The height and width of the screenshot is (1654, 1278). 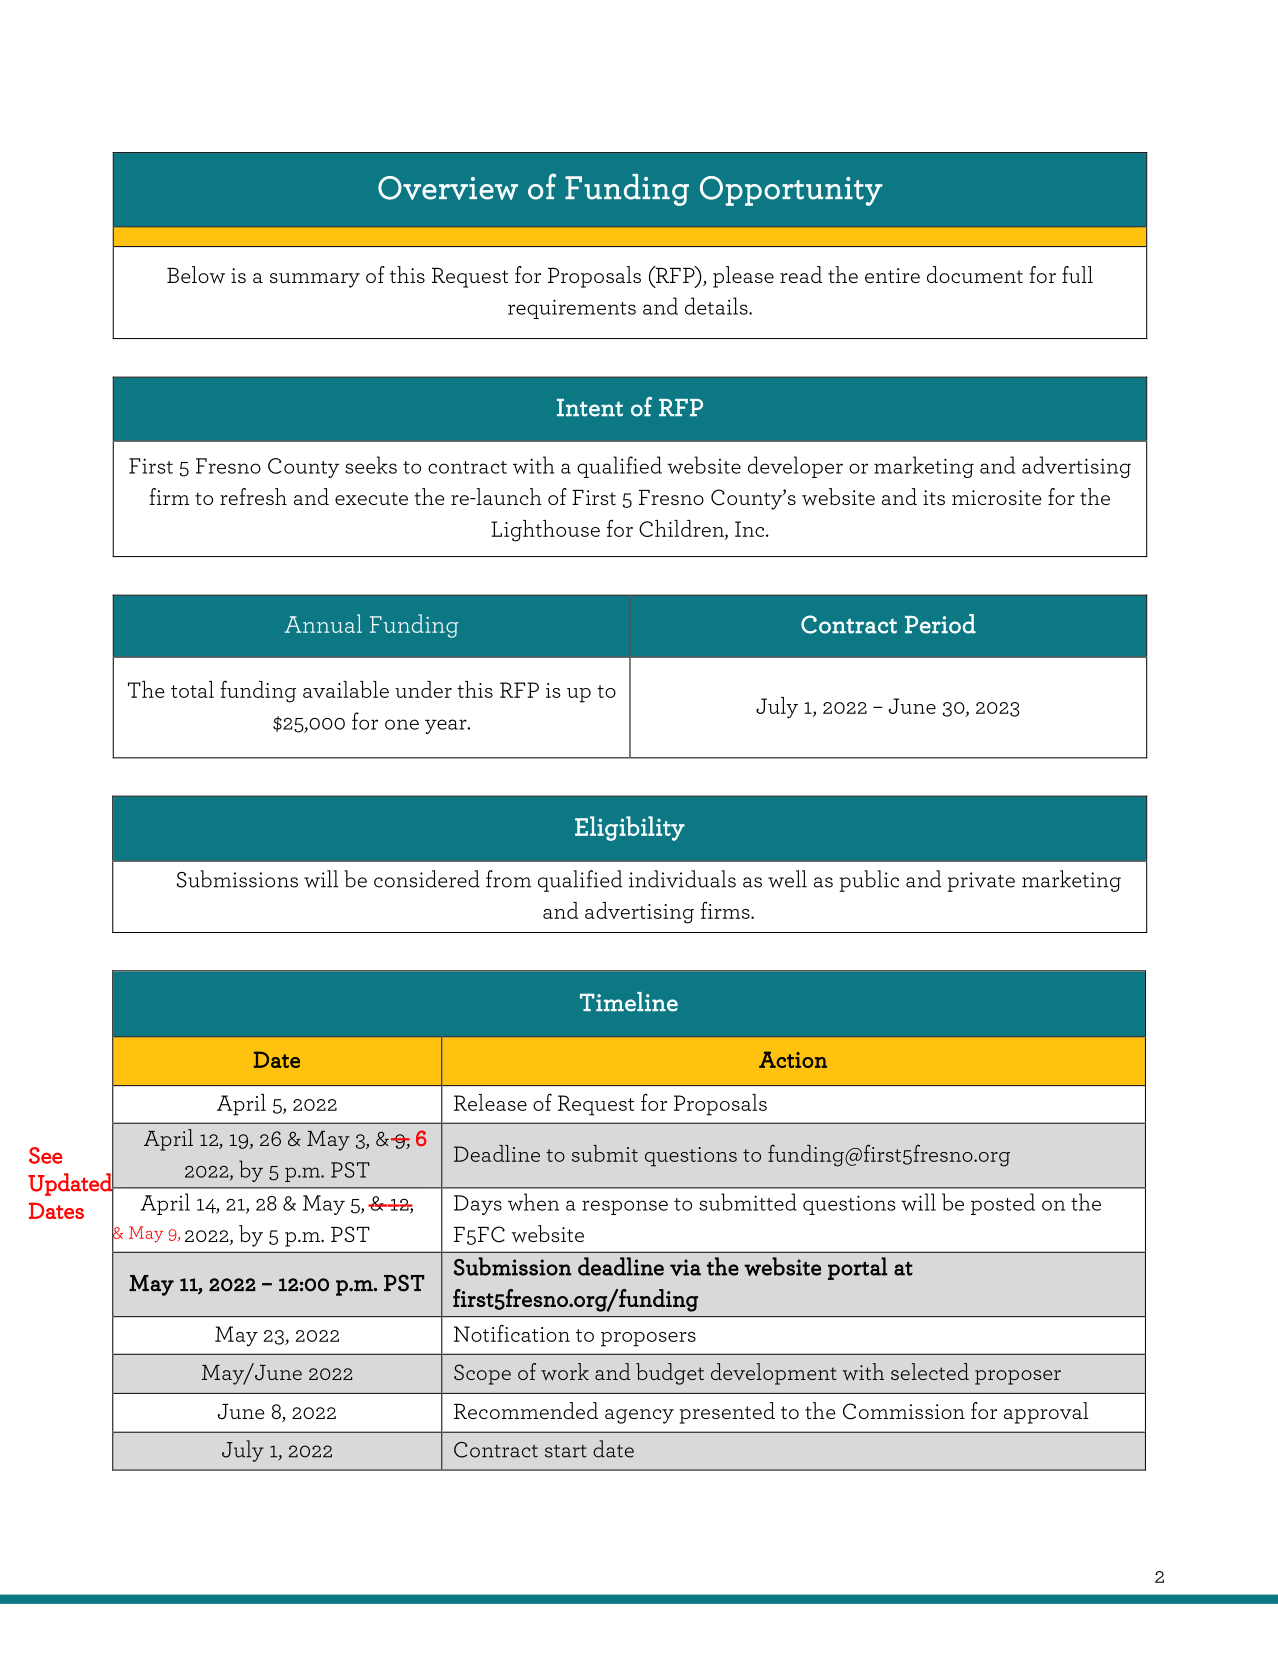 What do you see at coordinates (940, 624) in the screenshot?
I see `Period` at bounding box center [940, 624].
